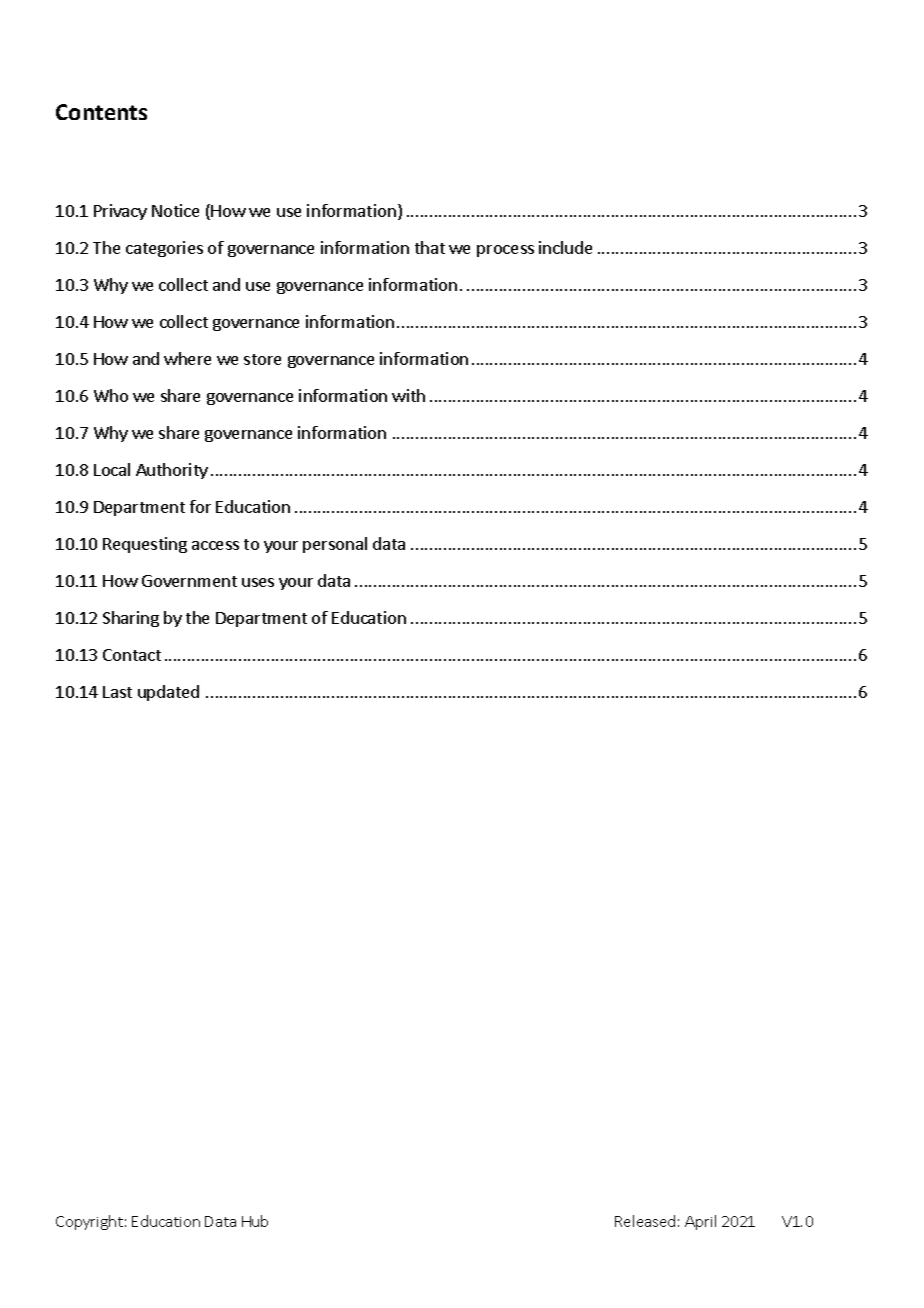 The width and height of the document is (924, 1308). I want to click on include, so click(565, 247).
